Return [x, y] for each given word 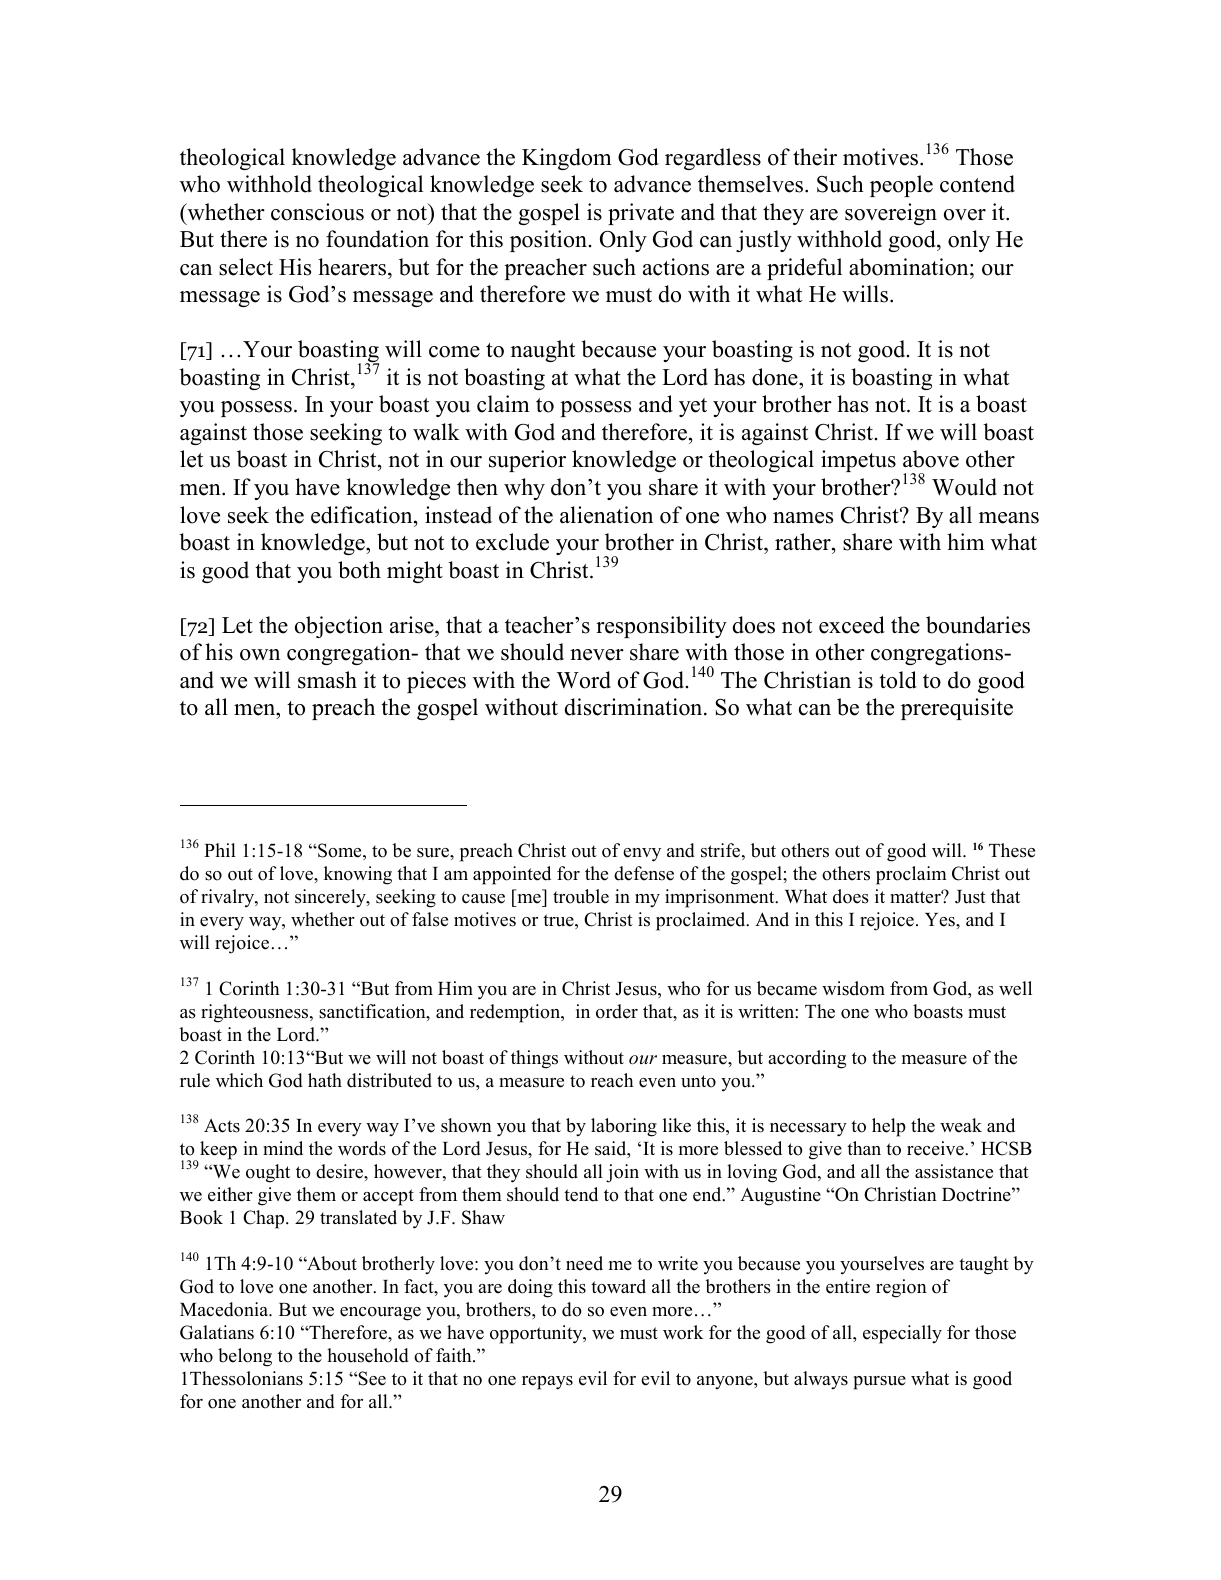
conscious [317, 212]
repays [547, 1383]
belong [245, 1357]
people [901, 186]
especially [902, 1334]
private [641, 214]
